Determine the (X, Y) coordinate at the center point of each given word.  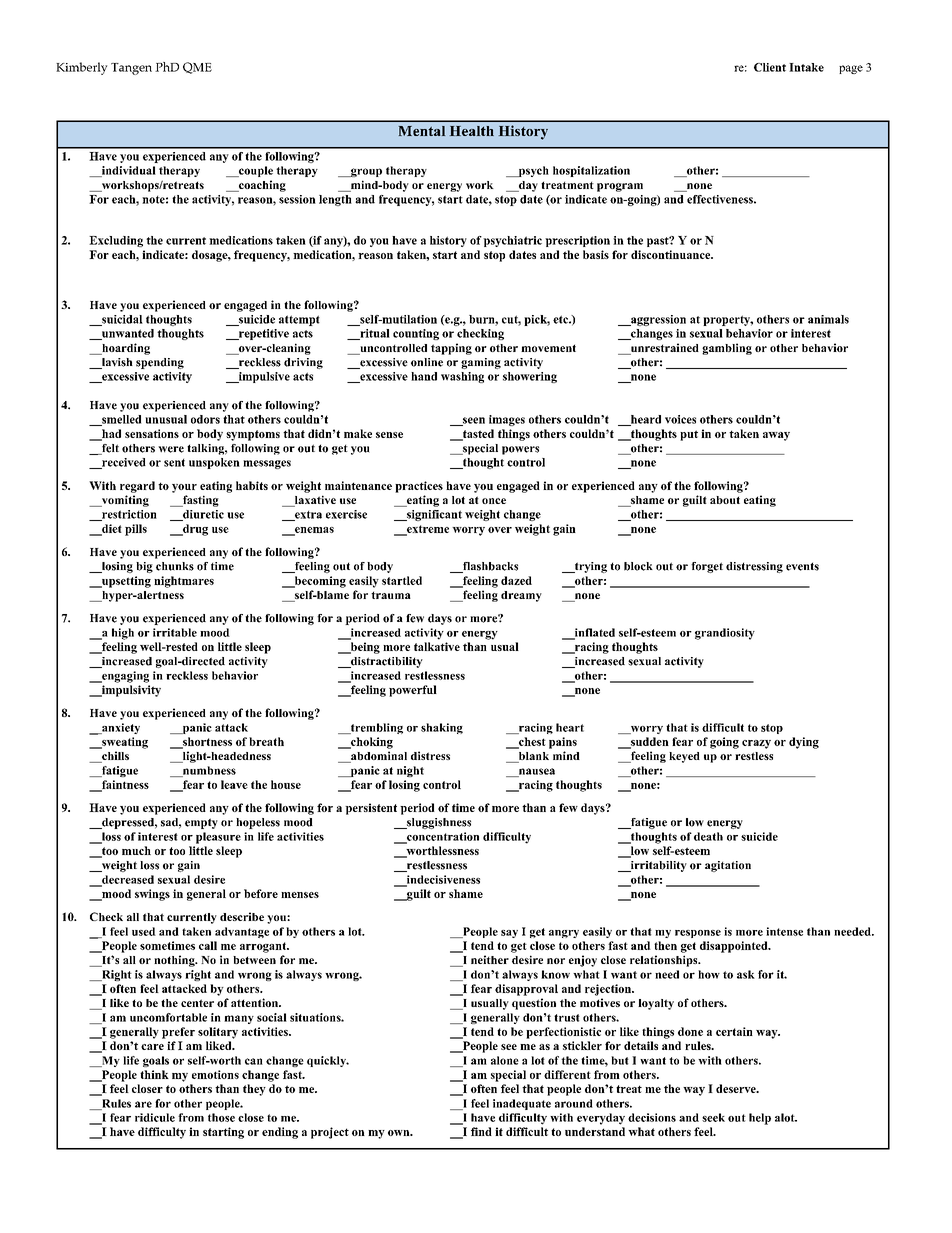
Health (472, 131)
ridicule (155, 1117)
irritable (175, 632)
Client (770, 67)
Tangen (131, 69)
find (481, 1131)
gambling (727, 349)
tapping (451, 349)
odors (205, 419)
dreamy (521, 596)
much (136, 850)
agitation (728, 866)
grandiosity (725, 634)
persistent (371, 809)
